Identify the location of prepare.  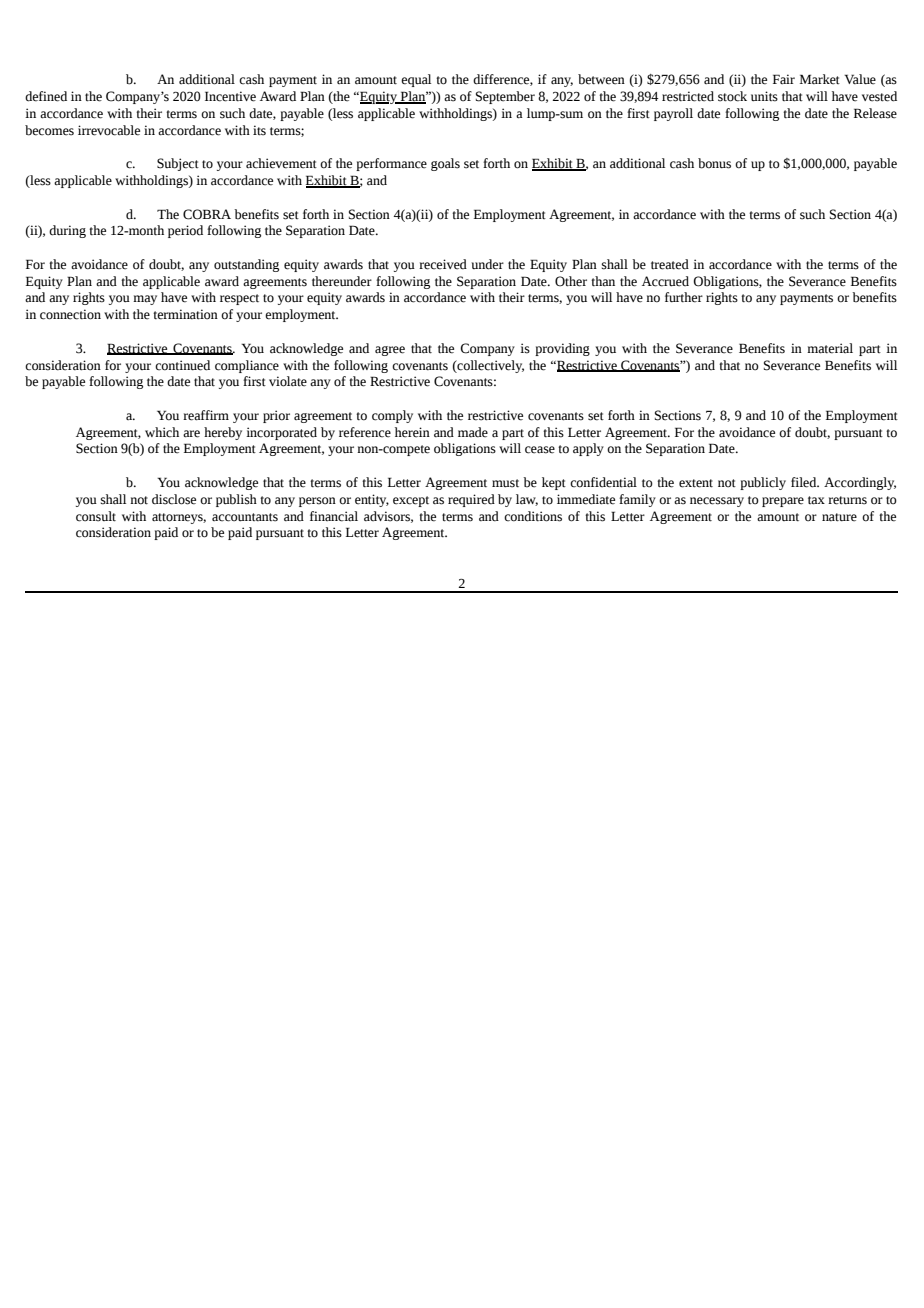
(783, 502).
